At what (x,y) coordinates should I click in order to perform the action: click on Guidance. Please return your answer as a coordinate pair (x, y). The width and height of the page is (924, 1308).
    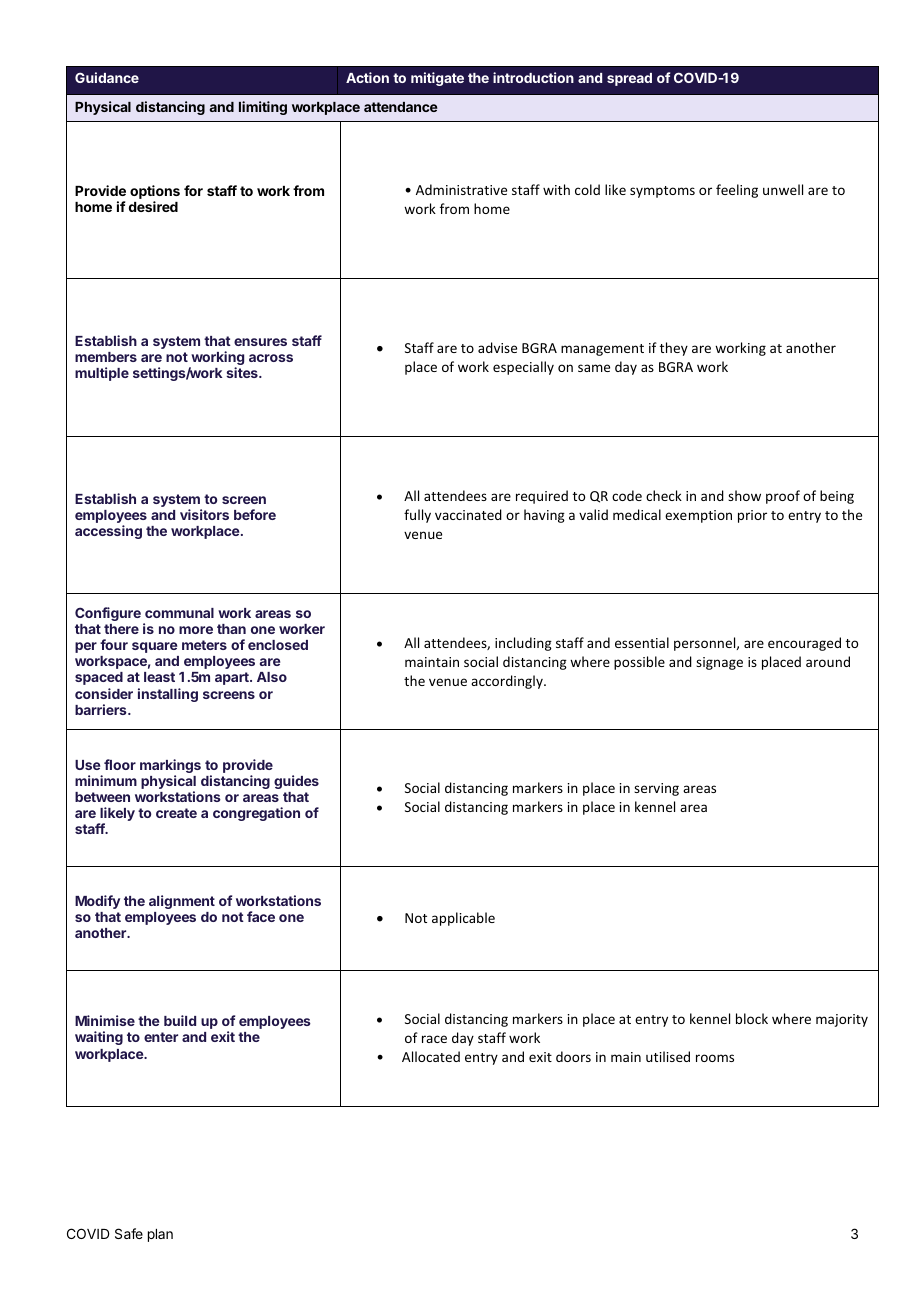
    Looking at the image, I should click on (107, 77).
